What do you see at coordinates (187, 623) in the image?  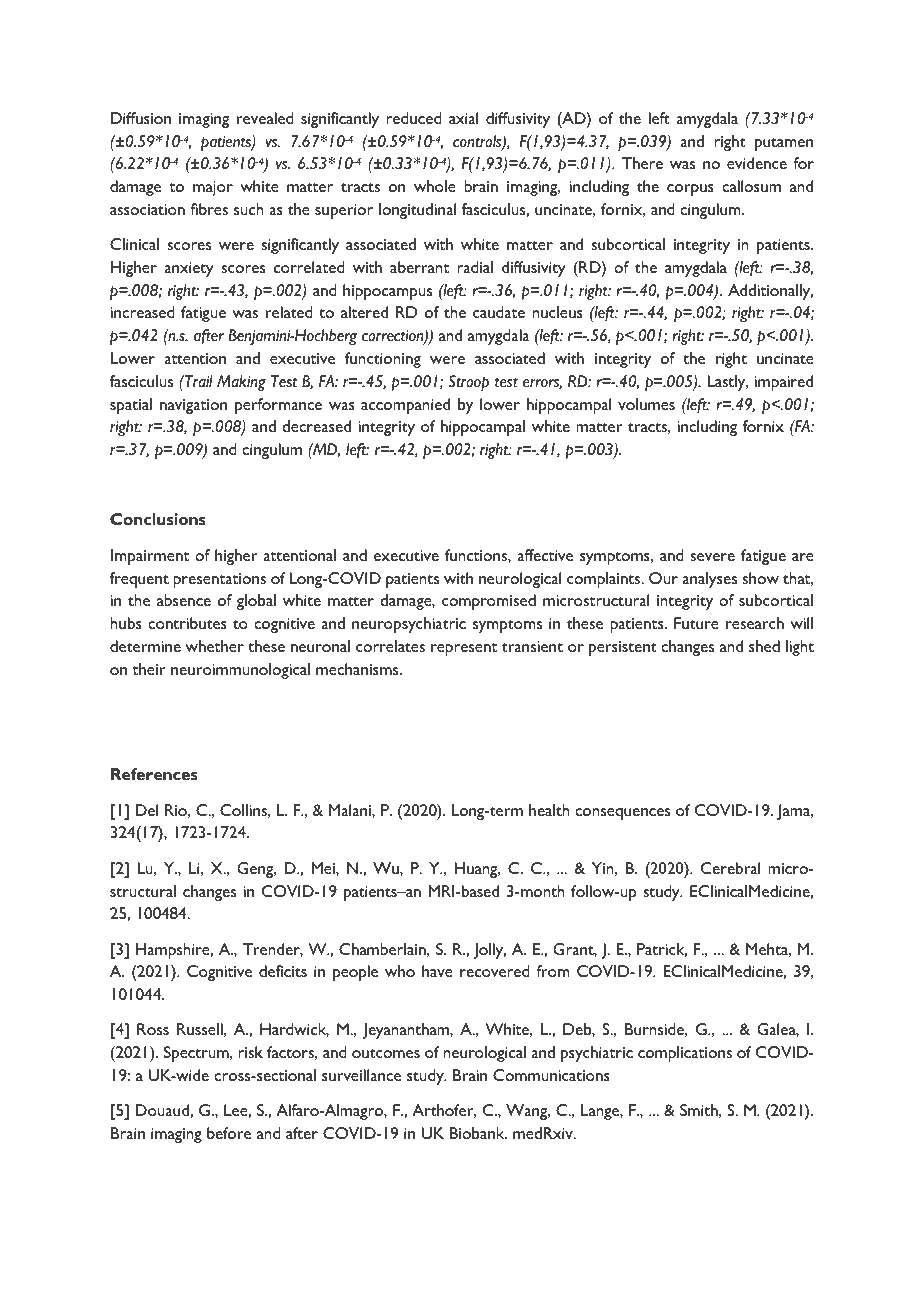 I see `contributes` at bounding box center [187, 623].
